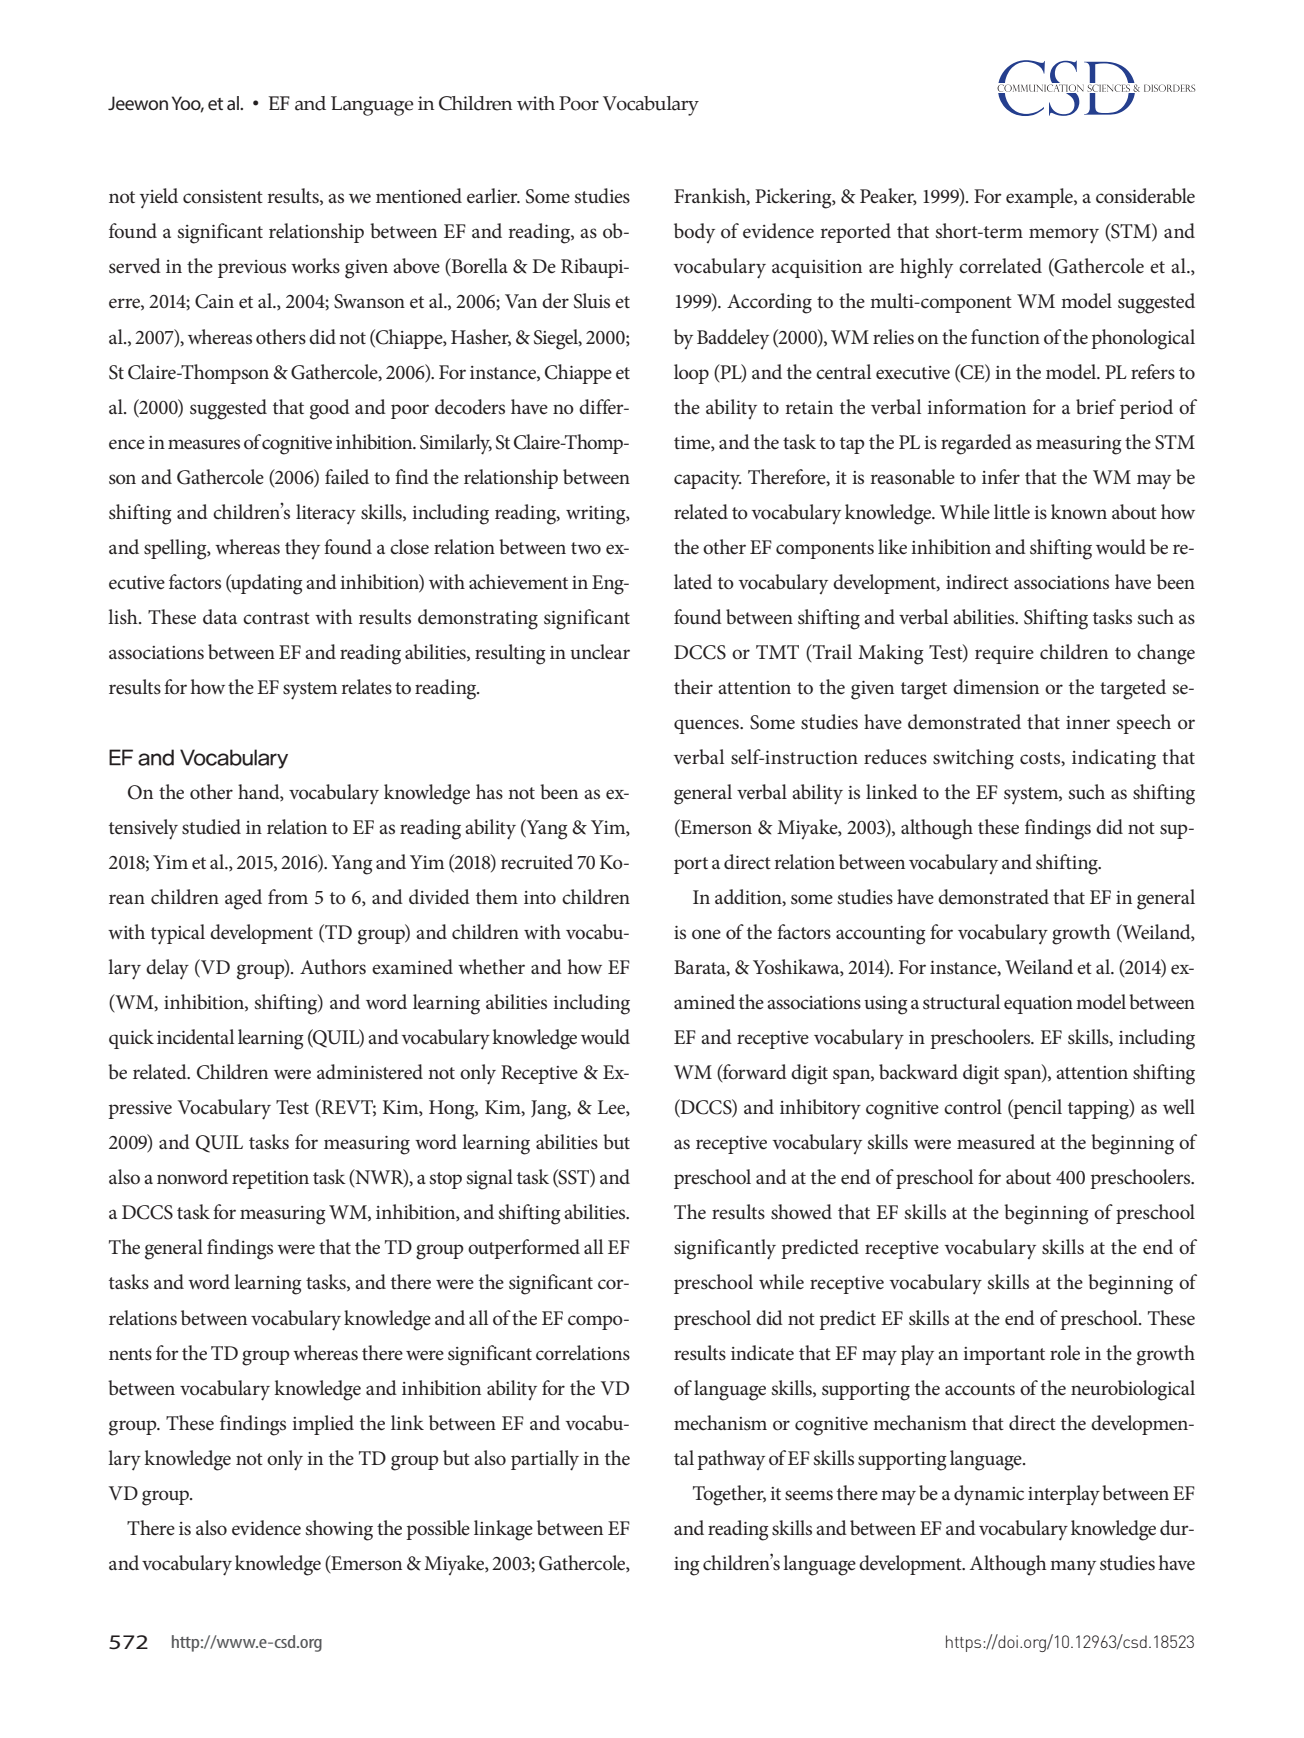 This screenshot has height=1738, width=1304. I want to click on Together, so click(729, 1495).
